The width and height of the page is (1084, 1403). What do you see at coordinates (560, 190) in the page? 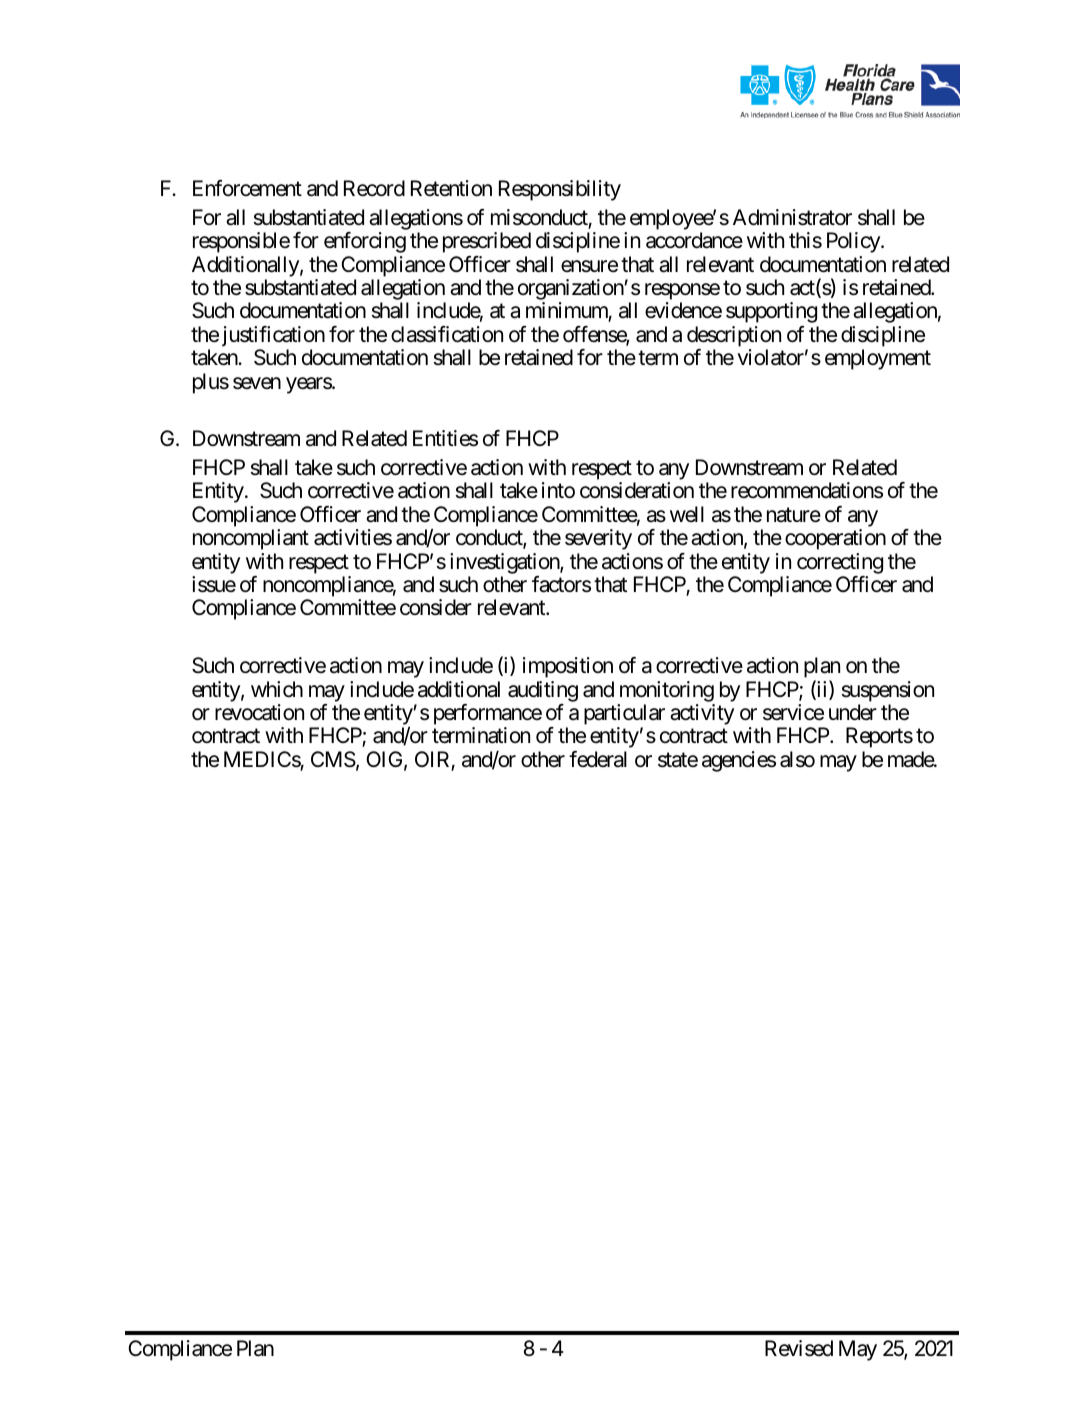
I see `Responsibility` at bounding box center [560, 190].
